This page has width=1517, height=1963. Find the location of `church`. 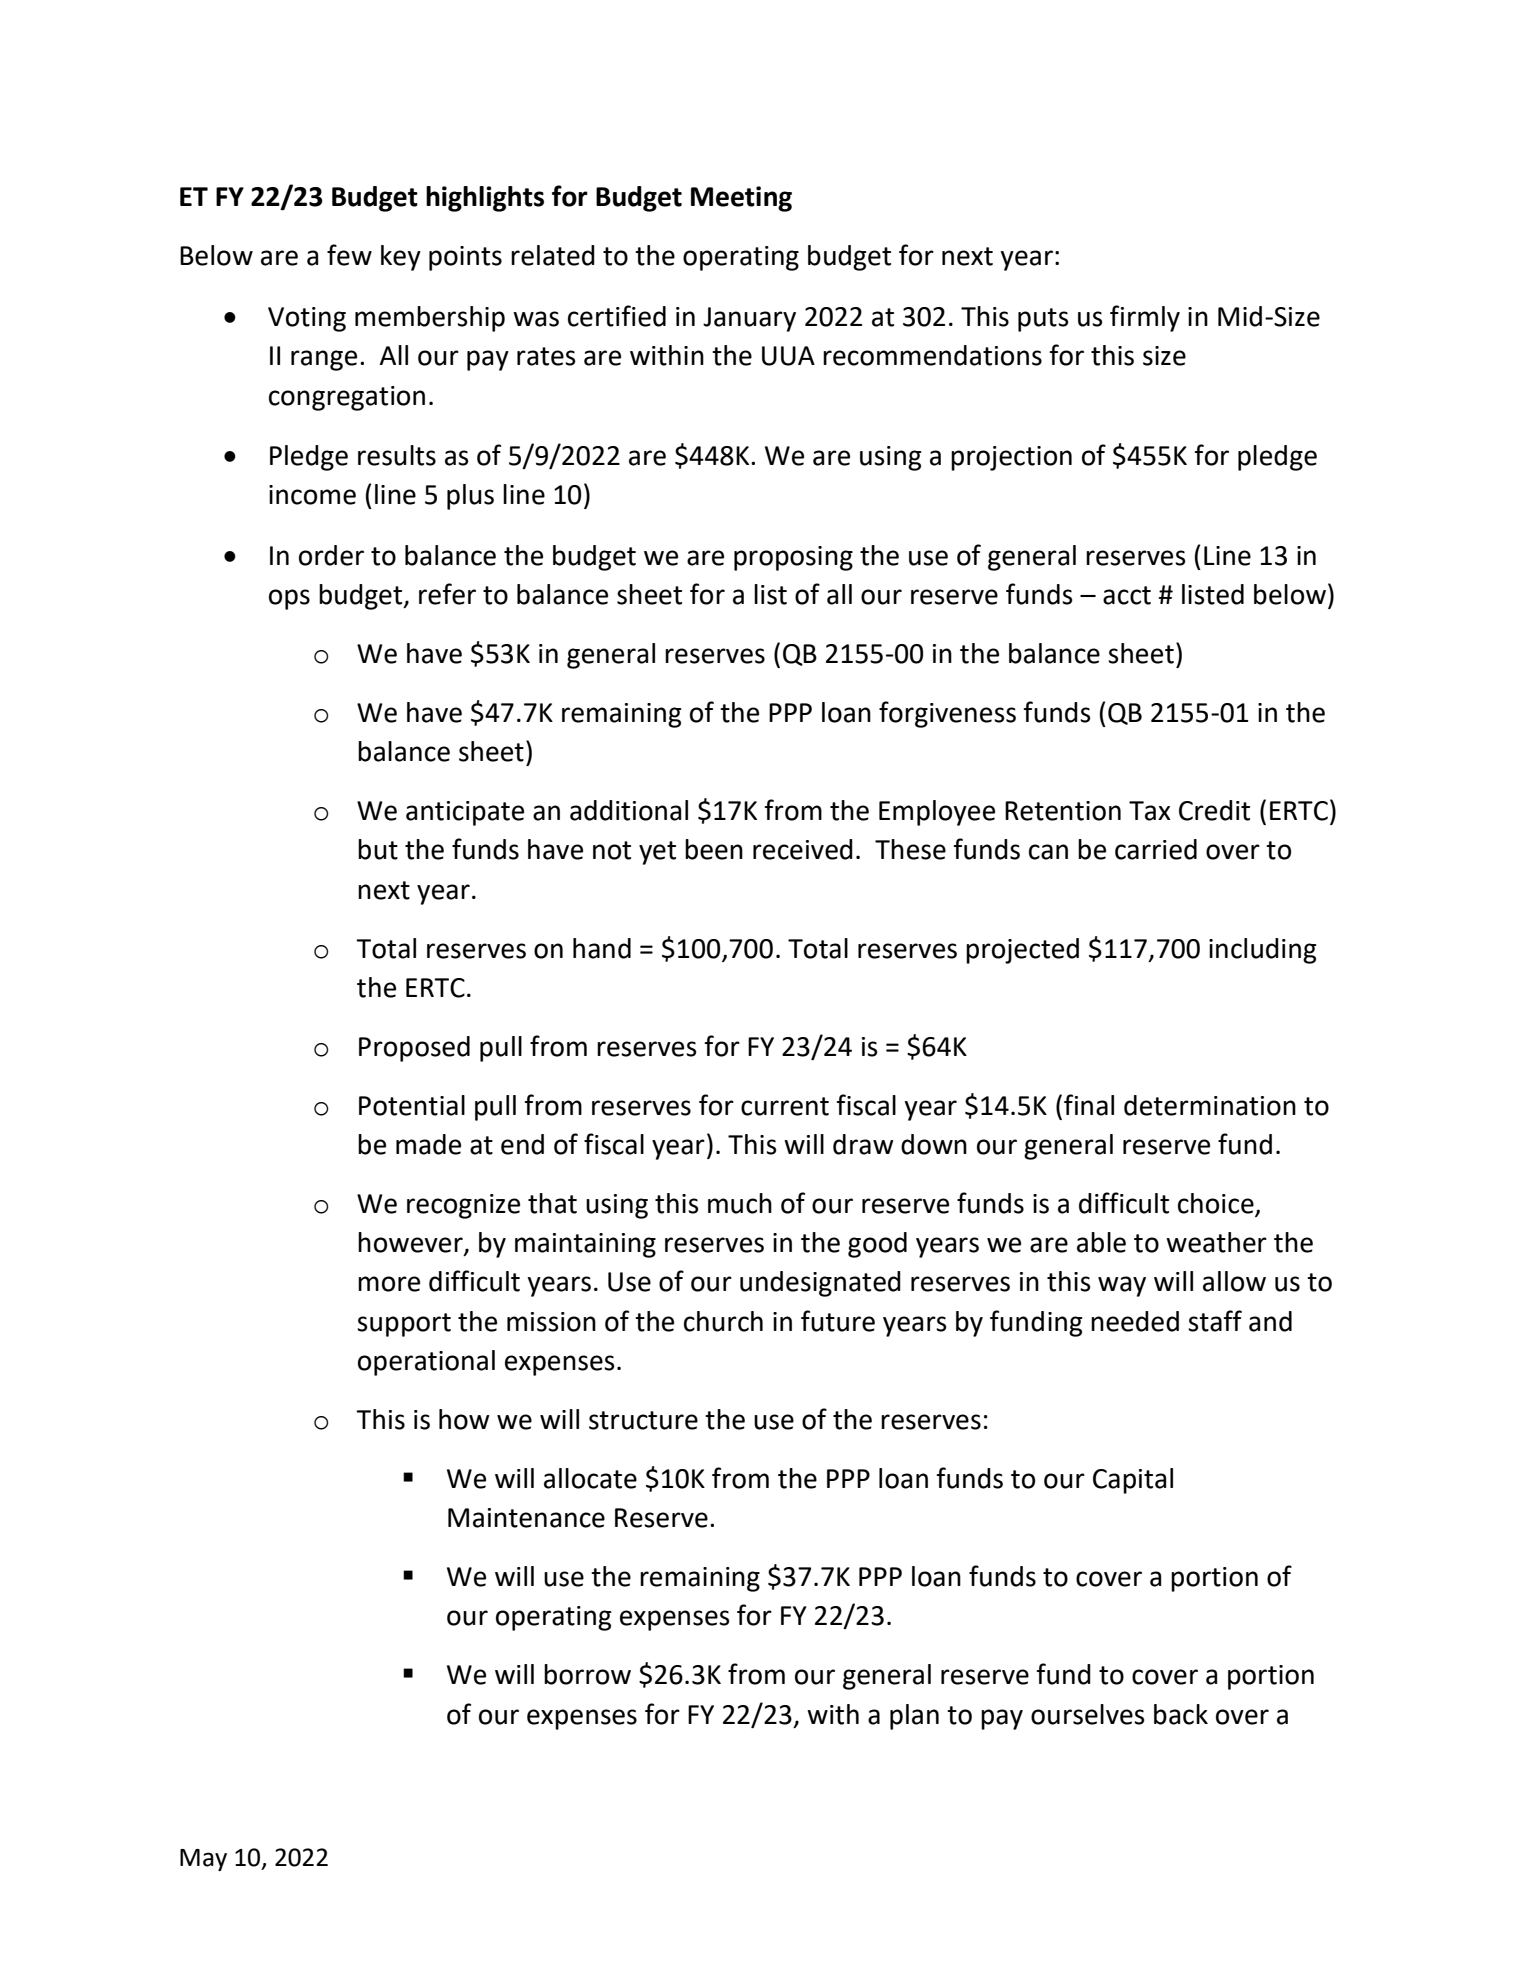

church is located at coordinates (723, 1321).
